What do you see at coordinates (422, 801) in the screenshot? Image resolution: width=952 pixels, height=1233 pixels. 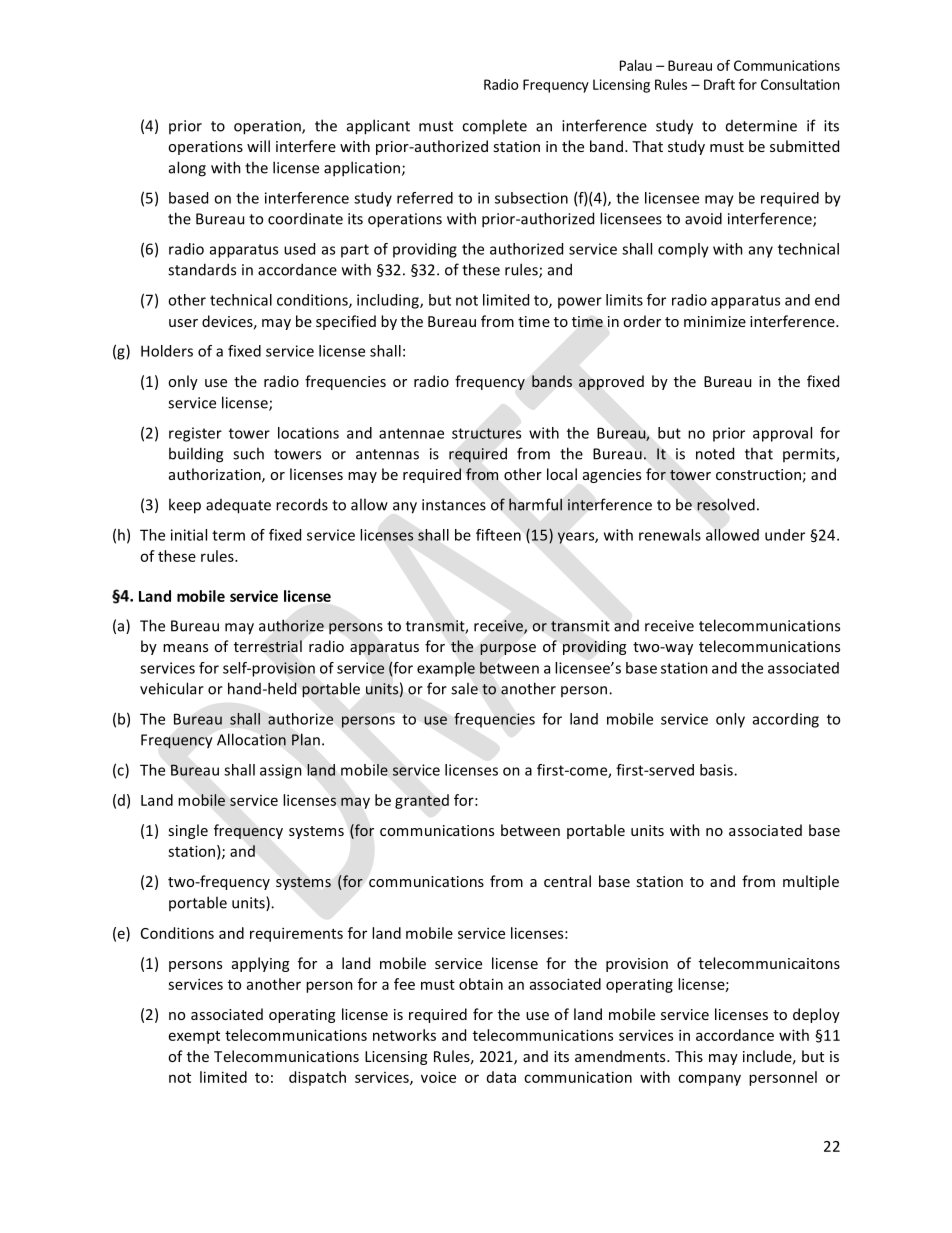 I see `granted` at bounding box center [422, 801].
